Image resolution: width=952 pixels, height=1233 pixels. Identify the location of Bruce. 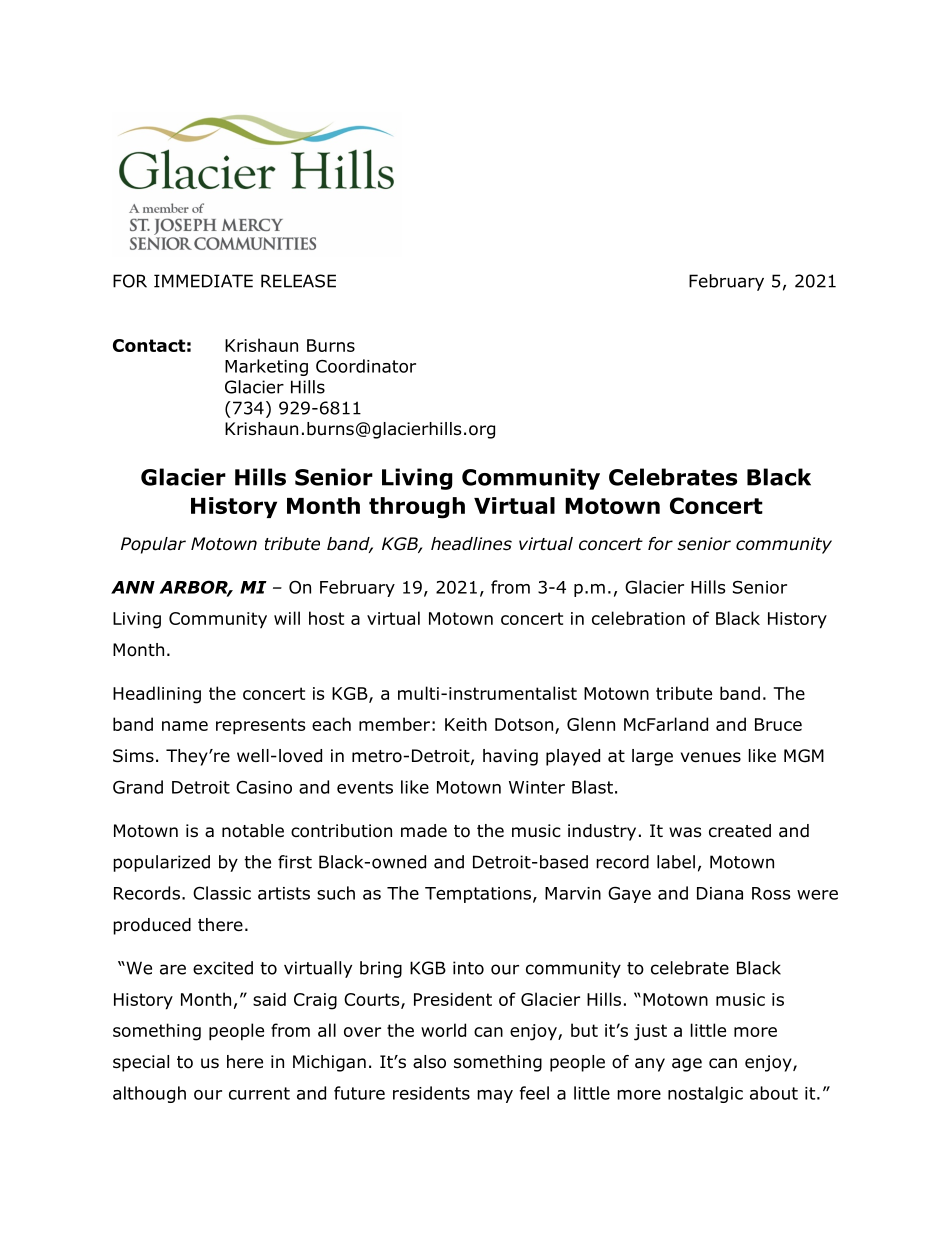
(778, 724).
